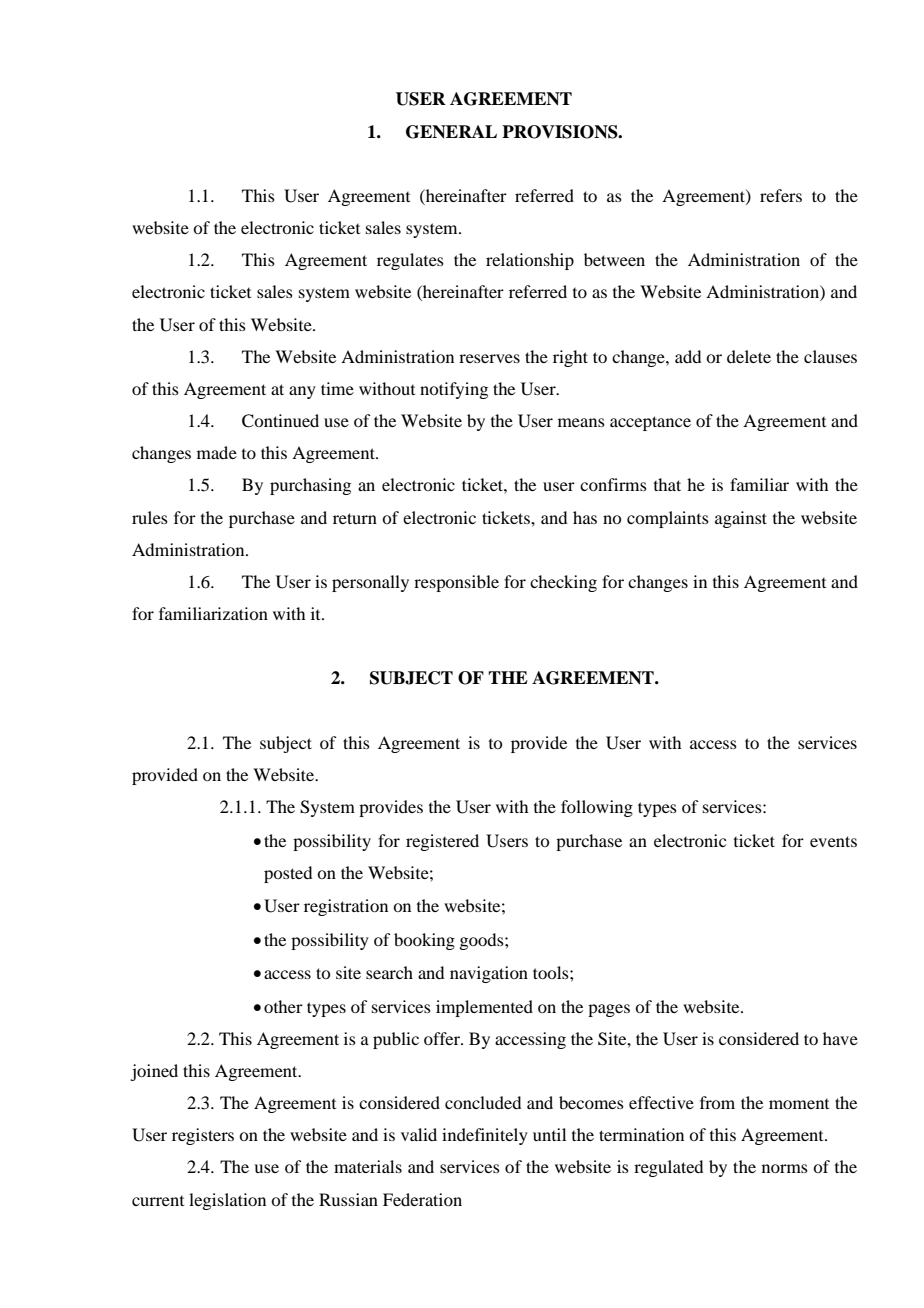  Describe the element at coordinates (410, 261) in the document. I see `regulates` at that location.
